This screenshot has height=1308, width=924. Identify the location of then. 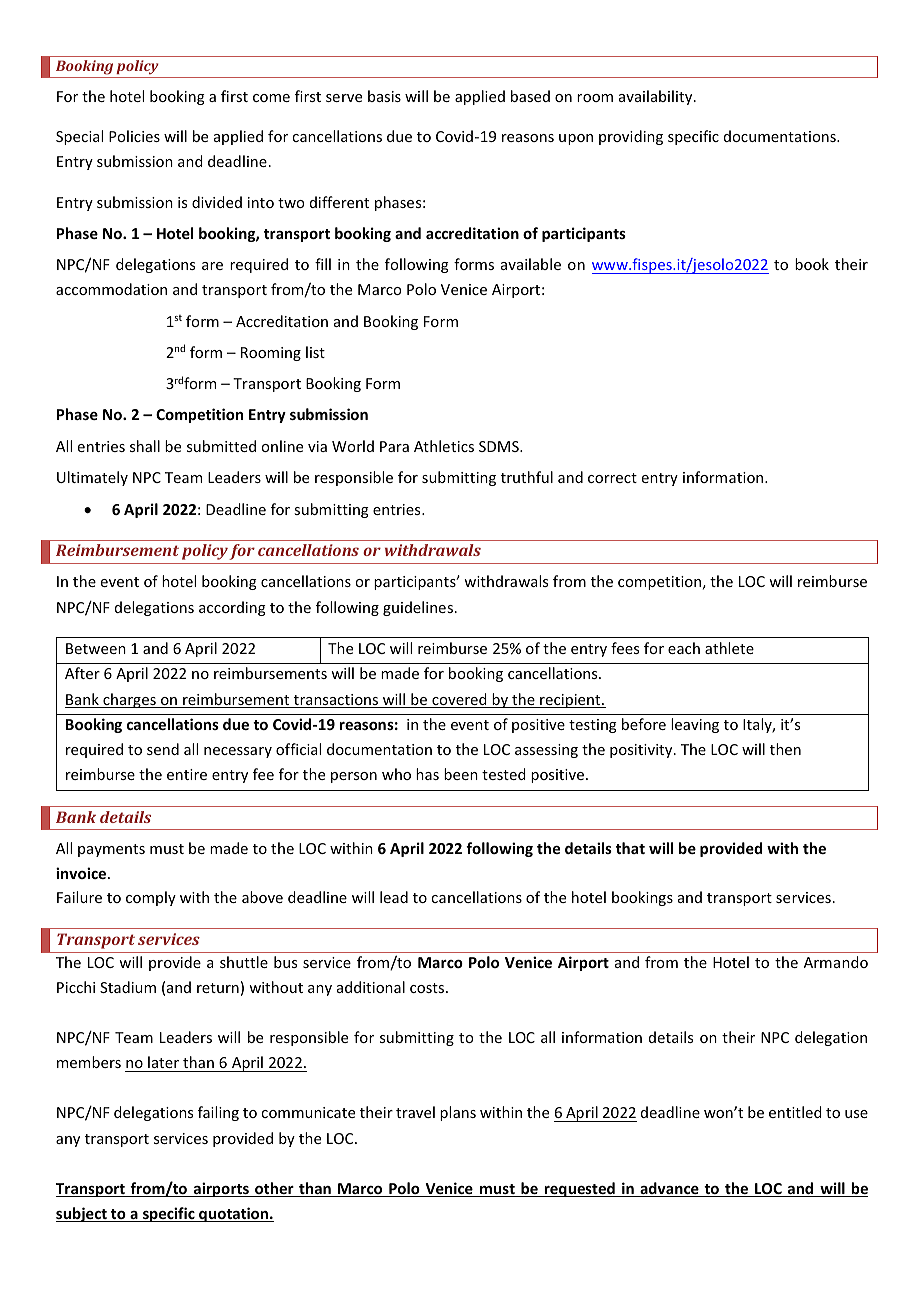
(785, 749).
